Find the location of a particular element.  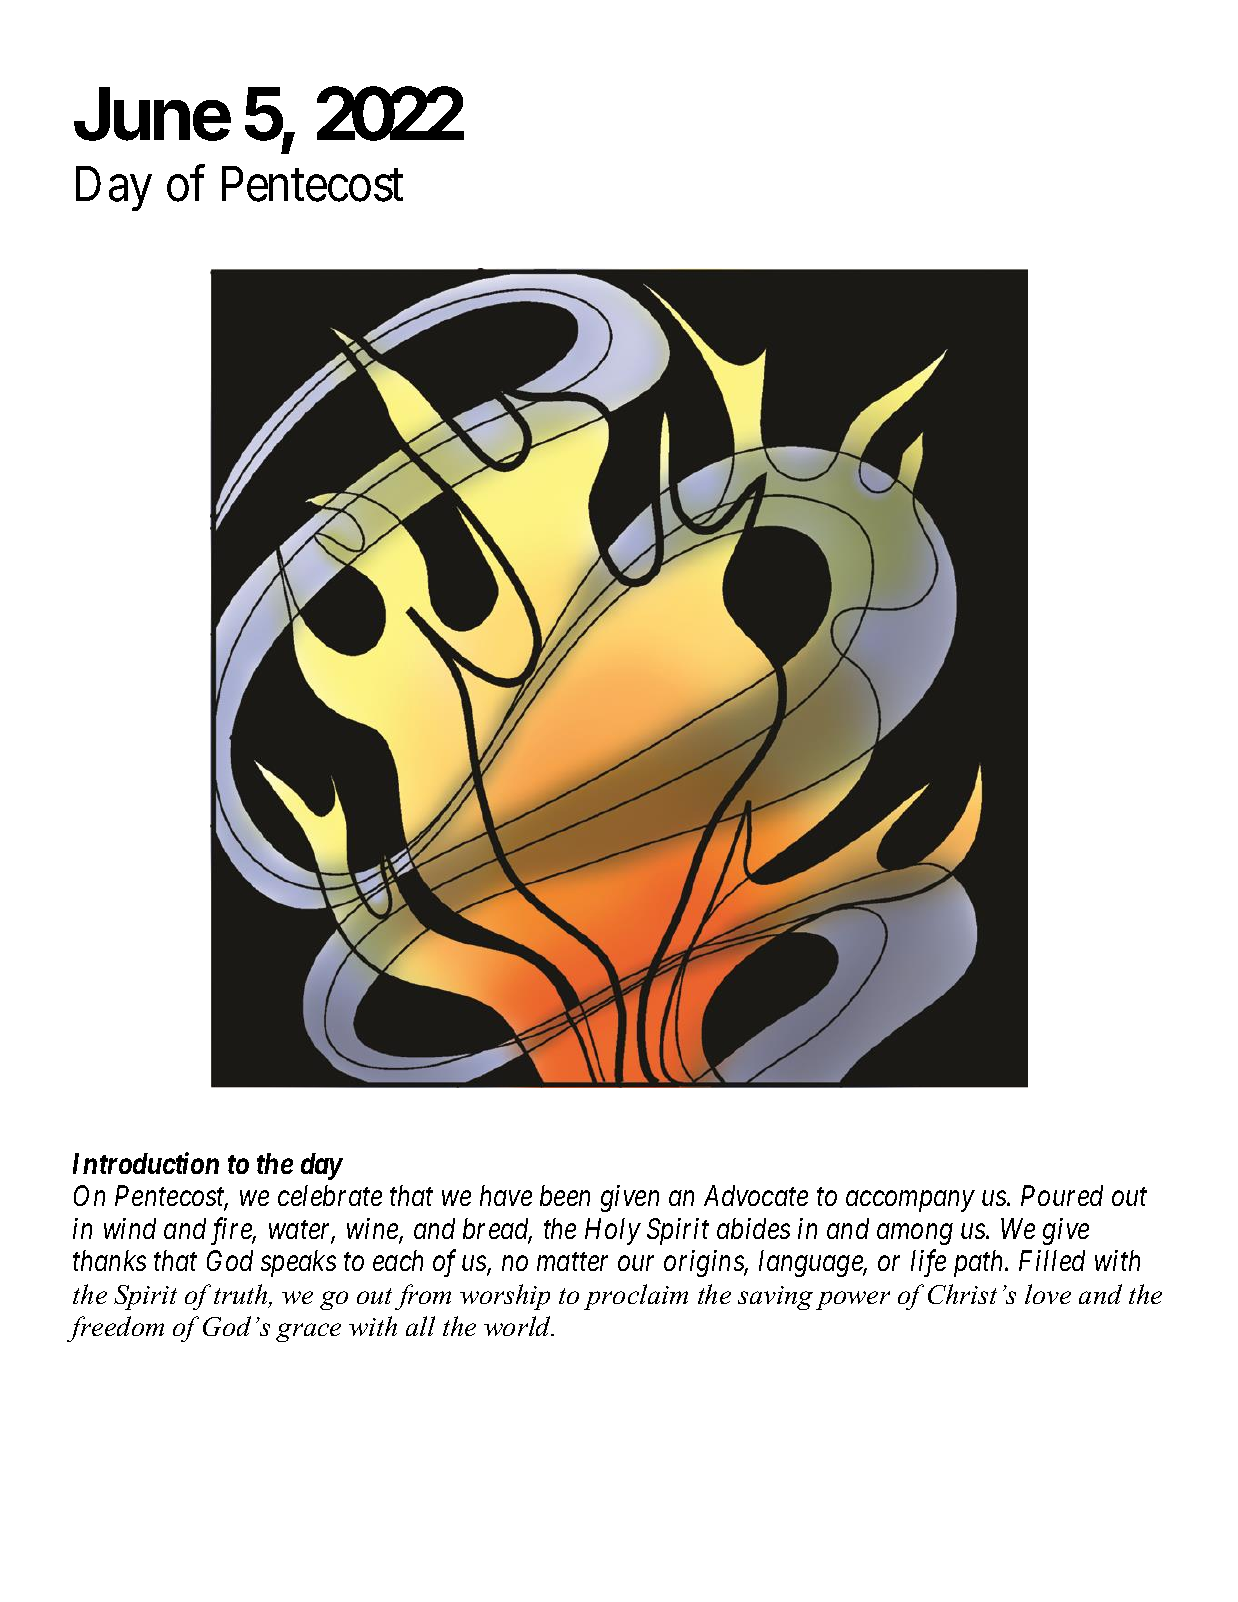

water is located at coordinates (302, 1231).
